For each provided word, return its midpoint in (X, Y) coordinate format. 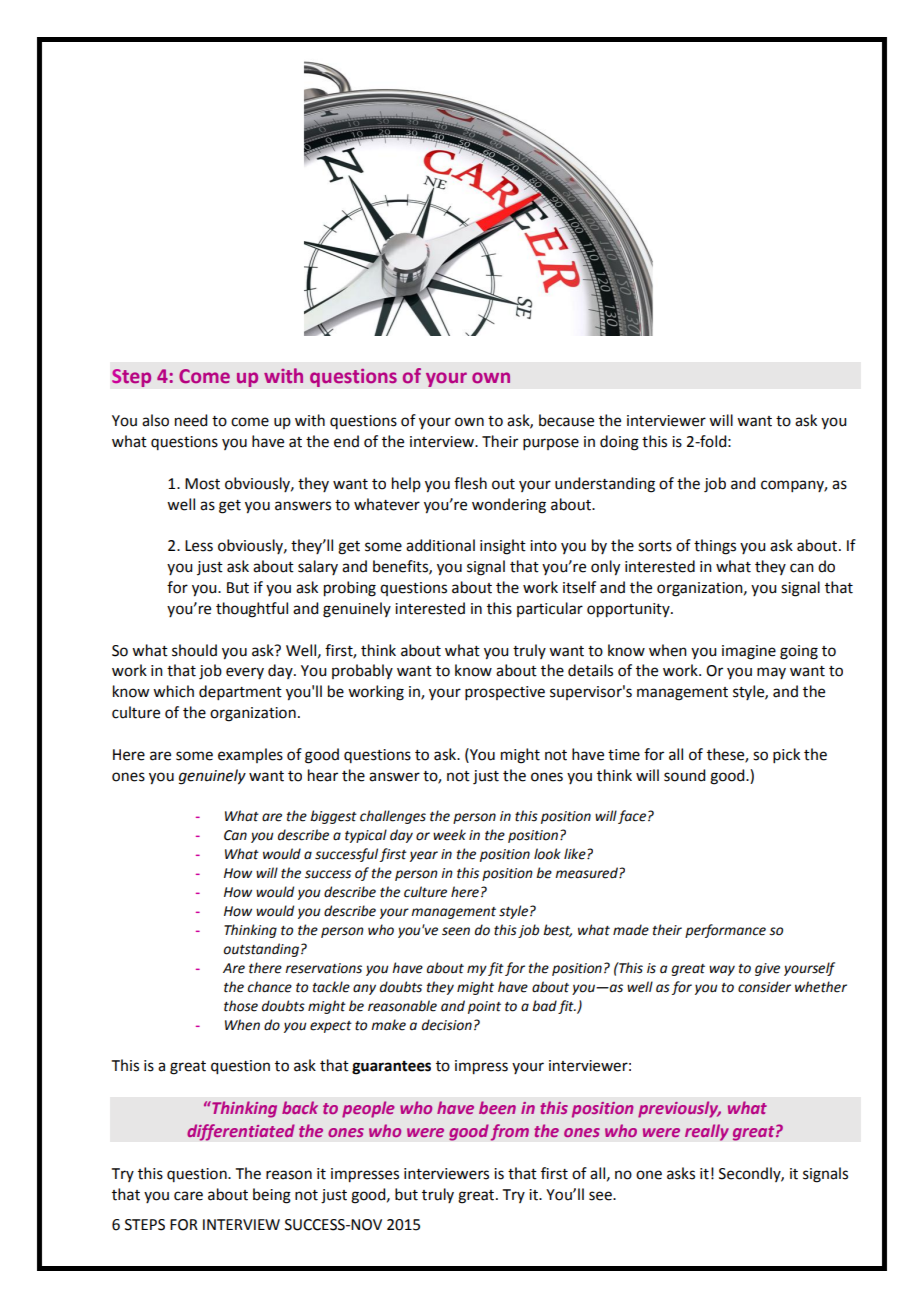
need (191, 420)
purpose (551, 444)
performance (725, 931)
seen (456, 931)
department (240, 692)
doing (619, 443)
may (771, 673)
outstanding (261, 950)
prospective (505, 693)
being (272, 1196)
